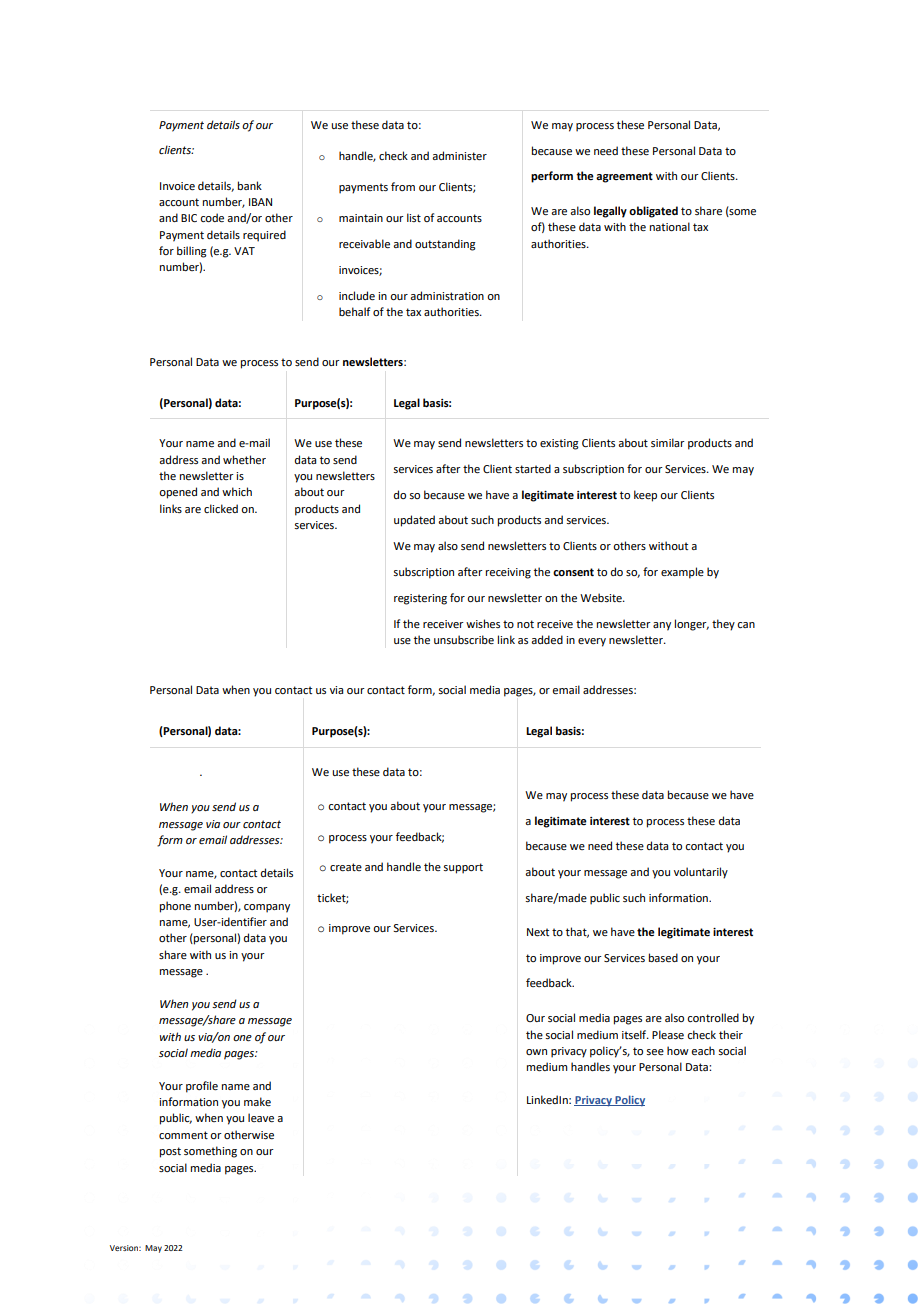 This screenshot has height=1309, width=924. Describe the element at coordinates (261, 1117) in the screenshot. I see `leave` at that location.
